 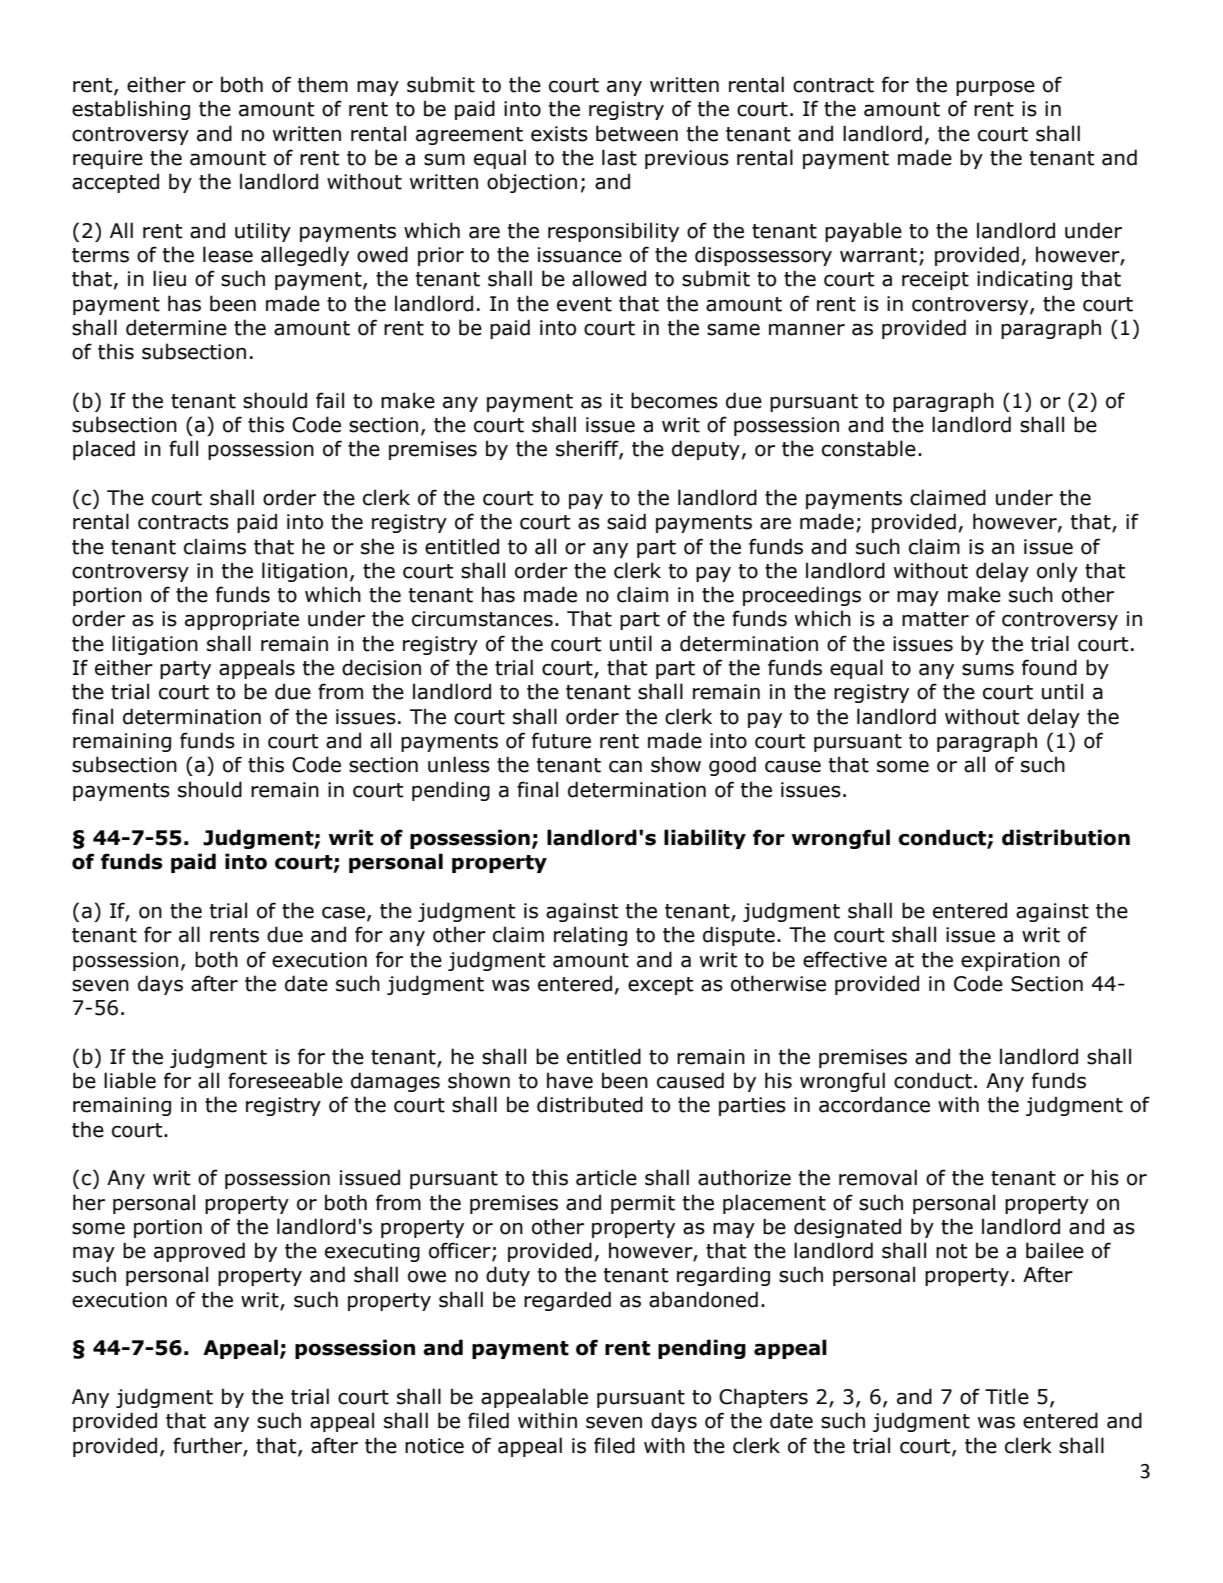 I want to click on establishing, so click(x=131, y=110).
